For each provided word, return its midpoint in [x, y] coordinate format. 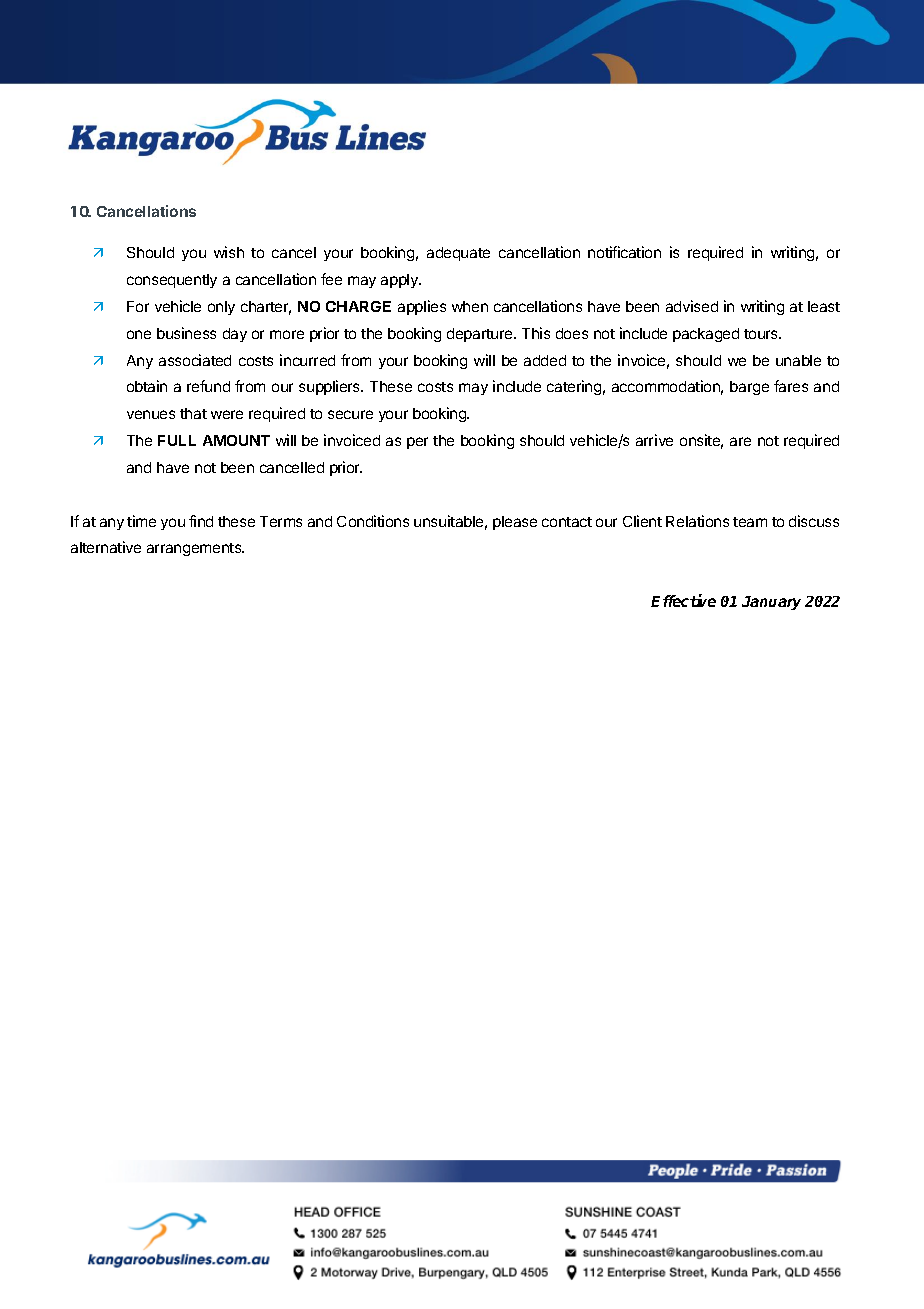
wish [229, 252]
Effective [683, 600]
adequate [458, 254]
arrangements [195, 549]
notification [624, 252]
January [771, 603]
